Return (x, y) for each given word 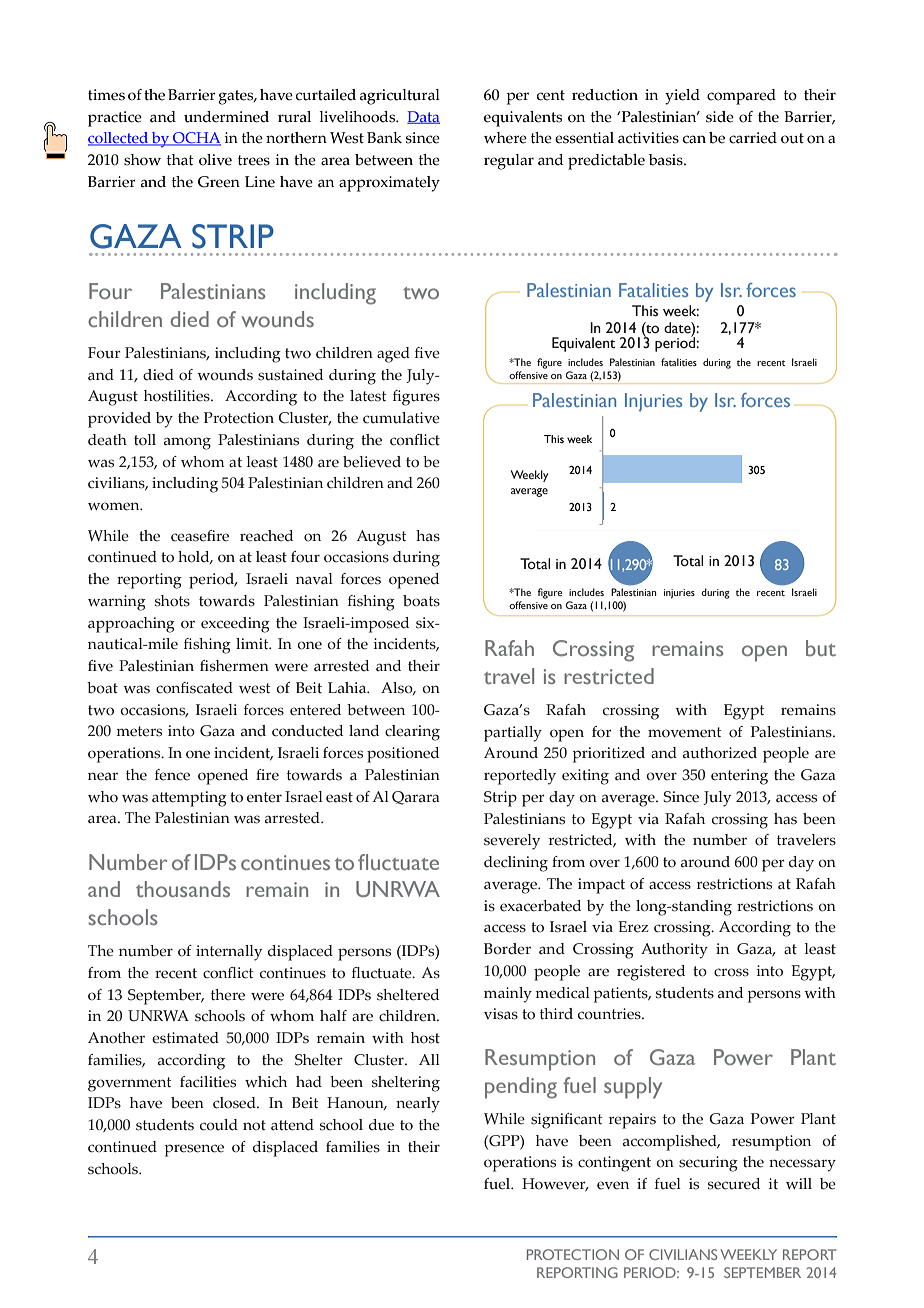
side (720, 117)
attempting (189, 799)
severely (512, 842)
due (381, 1125)
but (821, 648)
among (187, 443)
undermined (226, 117)
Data (423, 117)
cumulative (401, 418)
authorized (720, 753)
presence (194, 1150)
